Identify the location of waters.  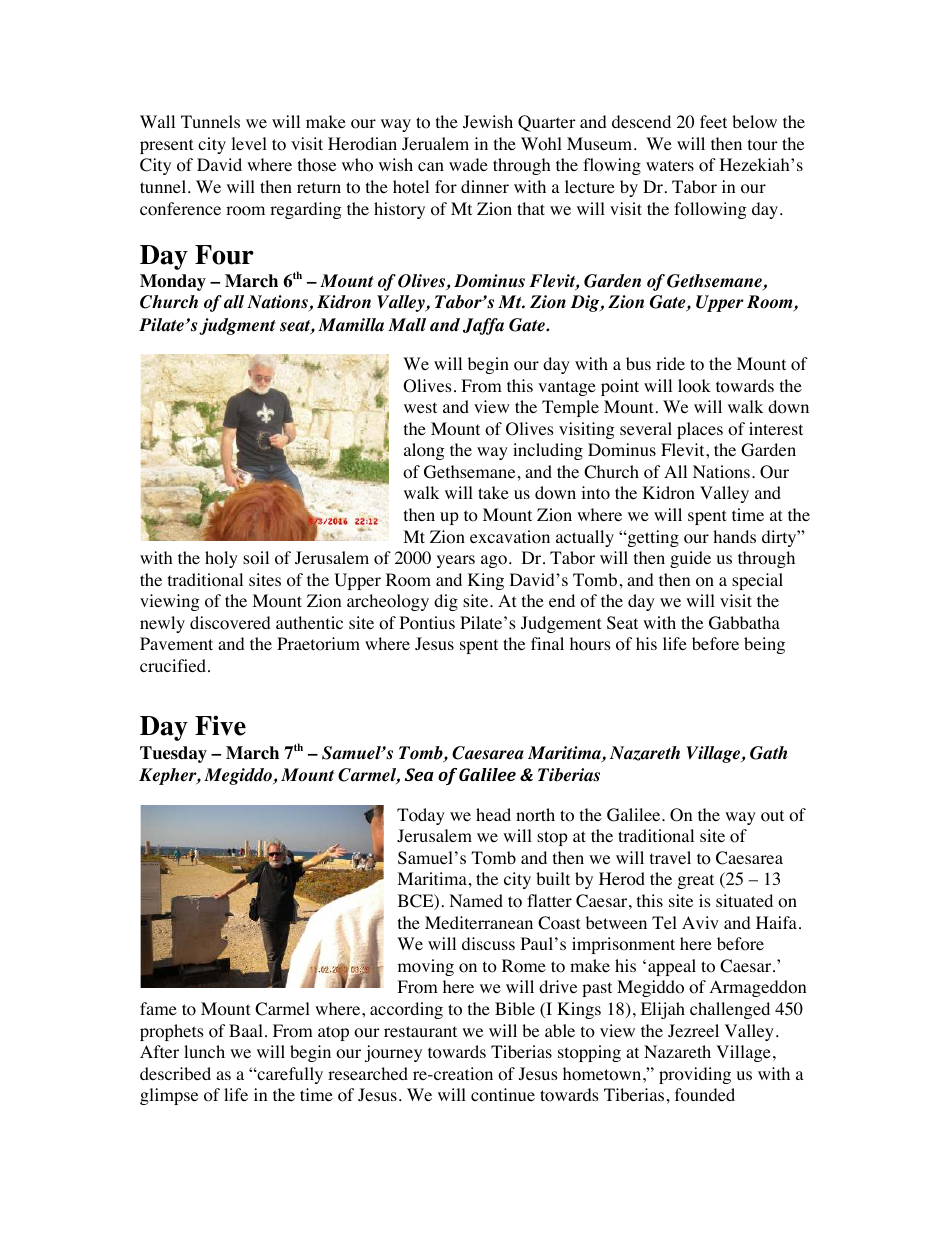
(670, 165).
